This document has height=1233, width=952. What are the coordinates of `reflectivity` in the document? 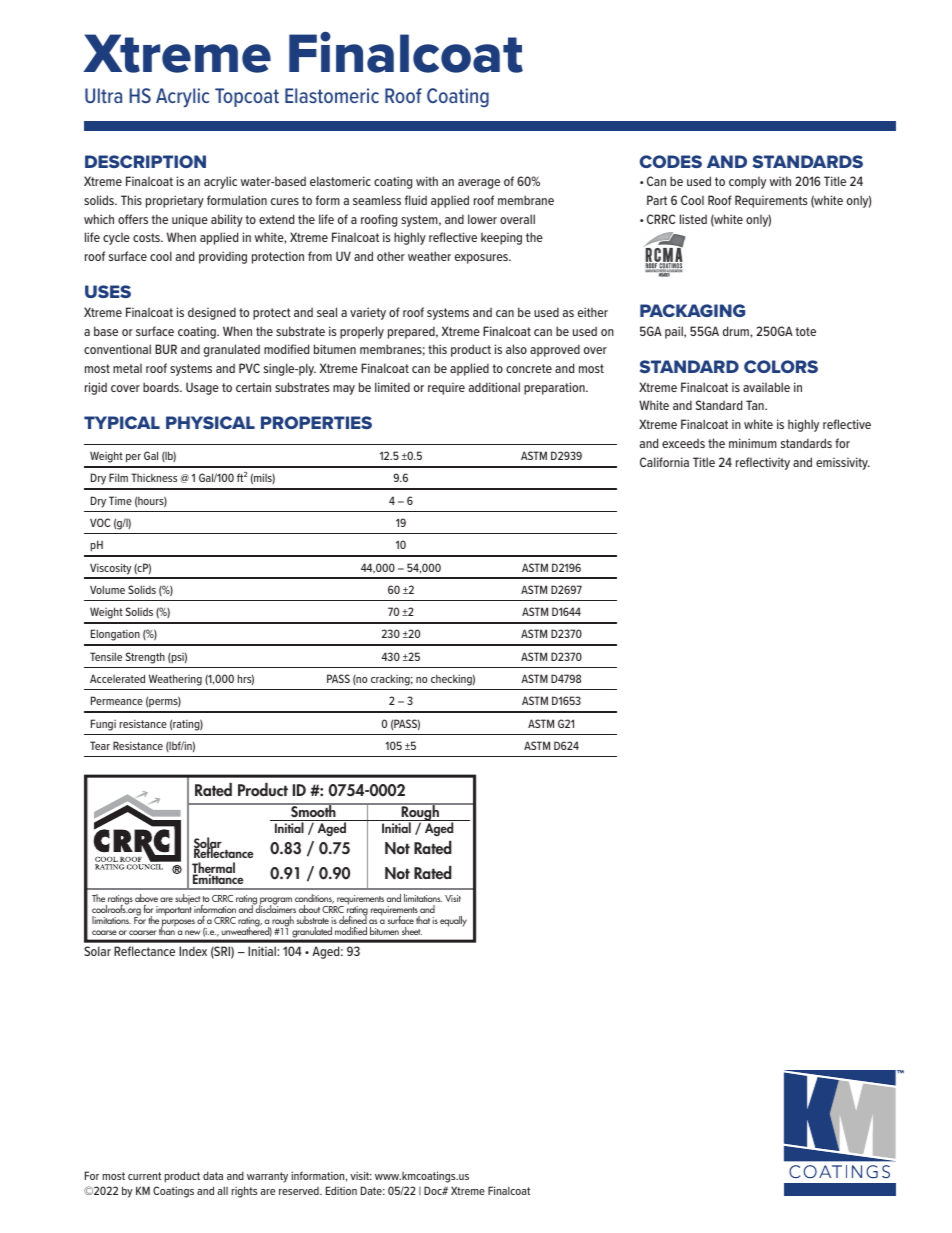 It's located at (763, 463).
